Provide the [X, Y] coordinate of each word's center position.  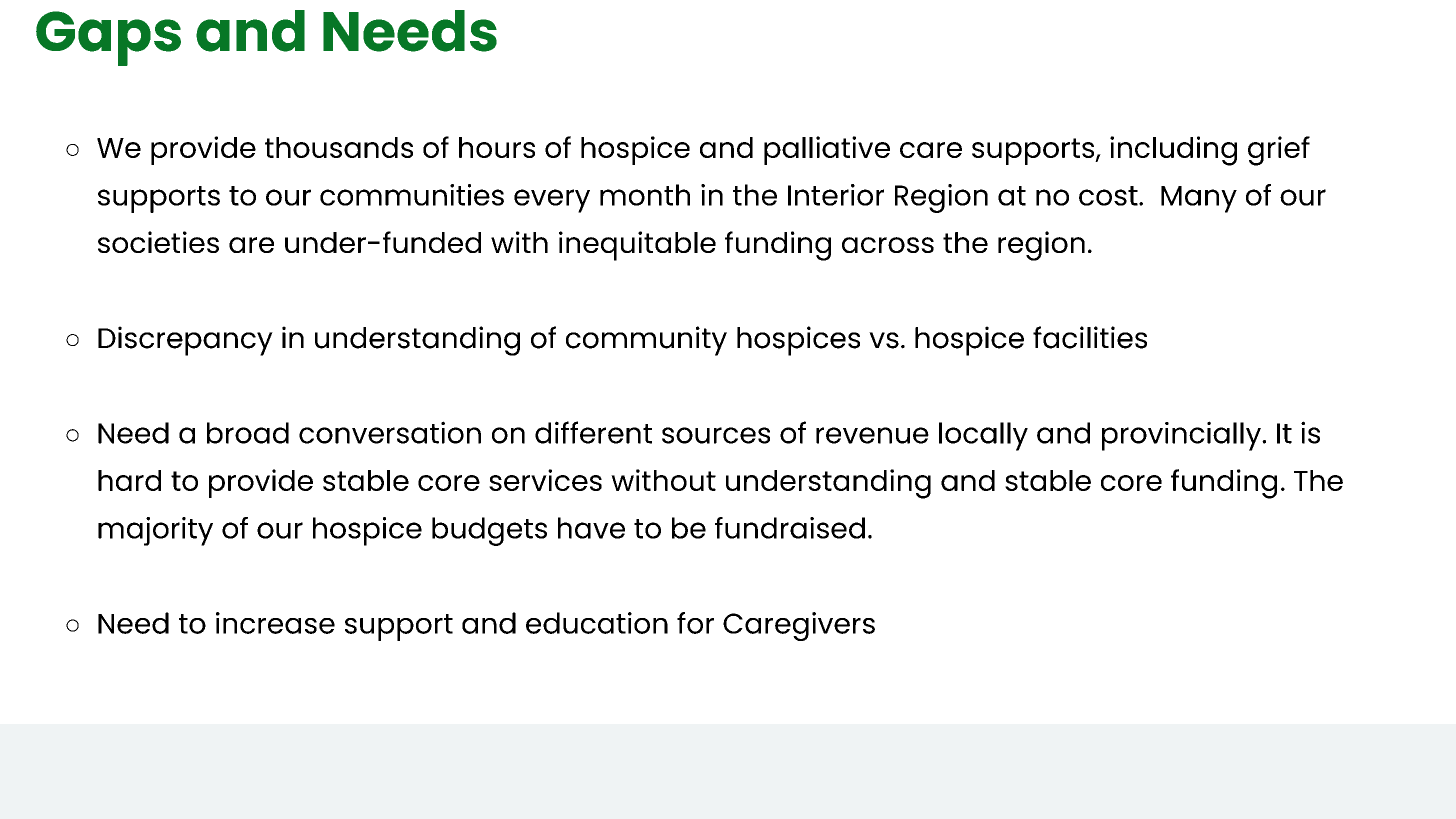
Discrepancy [185, 341]
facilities [1090, 337]
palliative [827, 150]
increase [275, 623]
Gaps [108, 38]
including [1173, 151]
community [646, 341]
